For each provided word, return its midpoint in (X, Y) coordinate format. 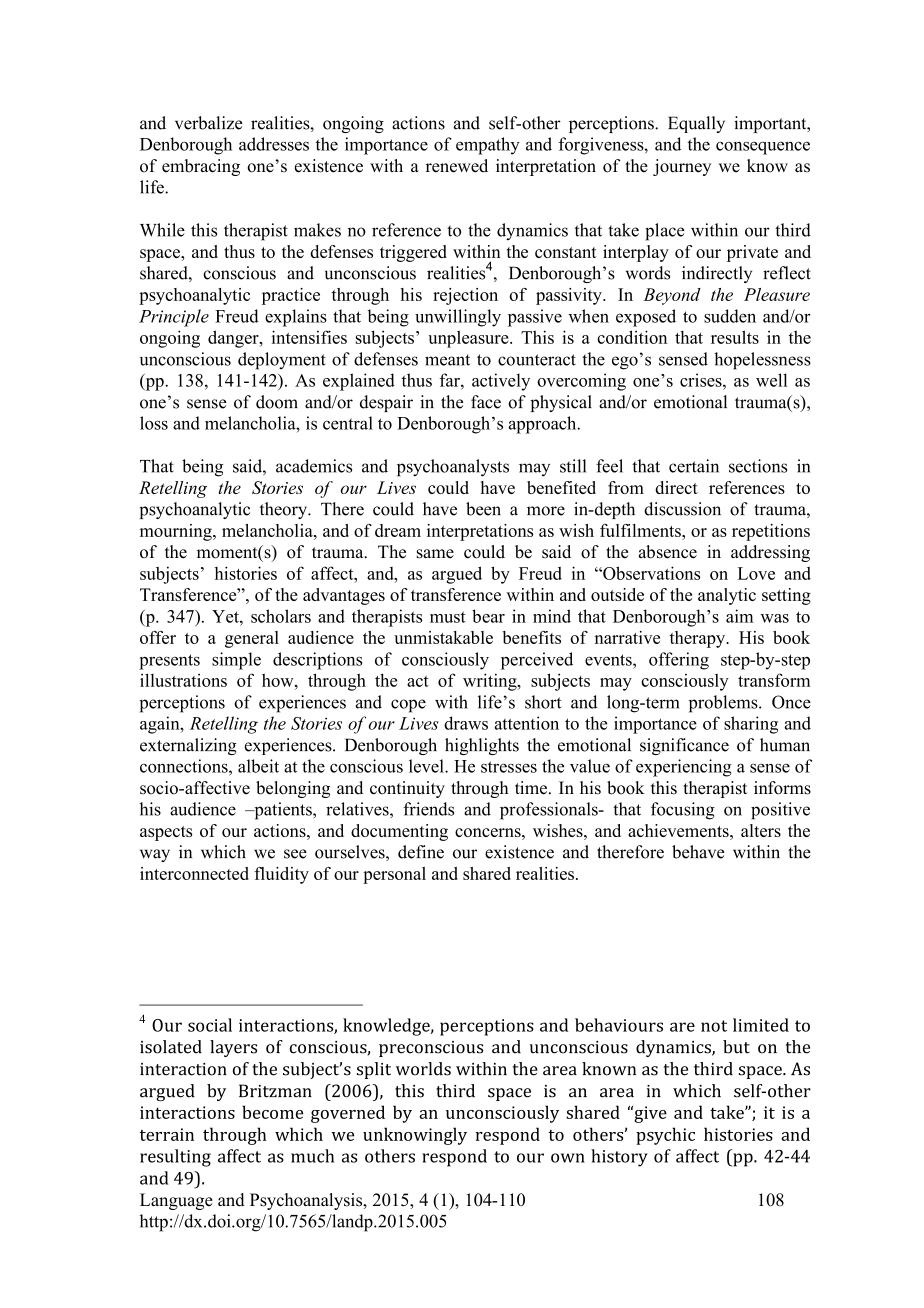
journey (682, 167)
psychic (665, 1136)
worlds (423, 1069)
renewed (457, 166)
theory (284, 510)
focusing (683, 811)
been (483, 509)
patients (283, 811)
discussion (682, 509)
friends (428, 809)
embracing (201, 167)
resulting (175, 1158)
